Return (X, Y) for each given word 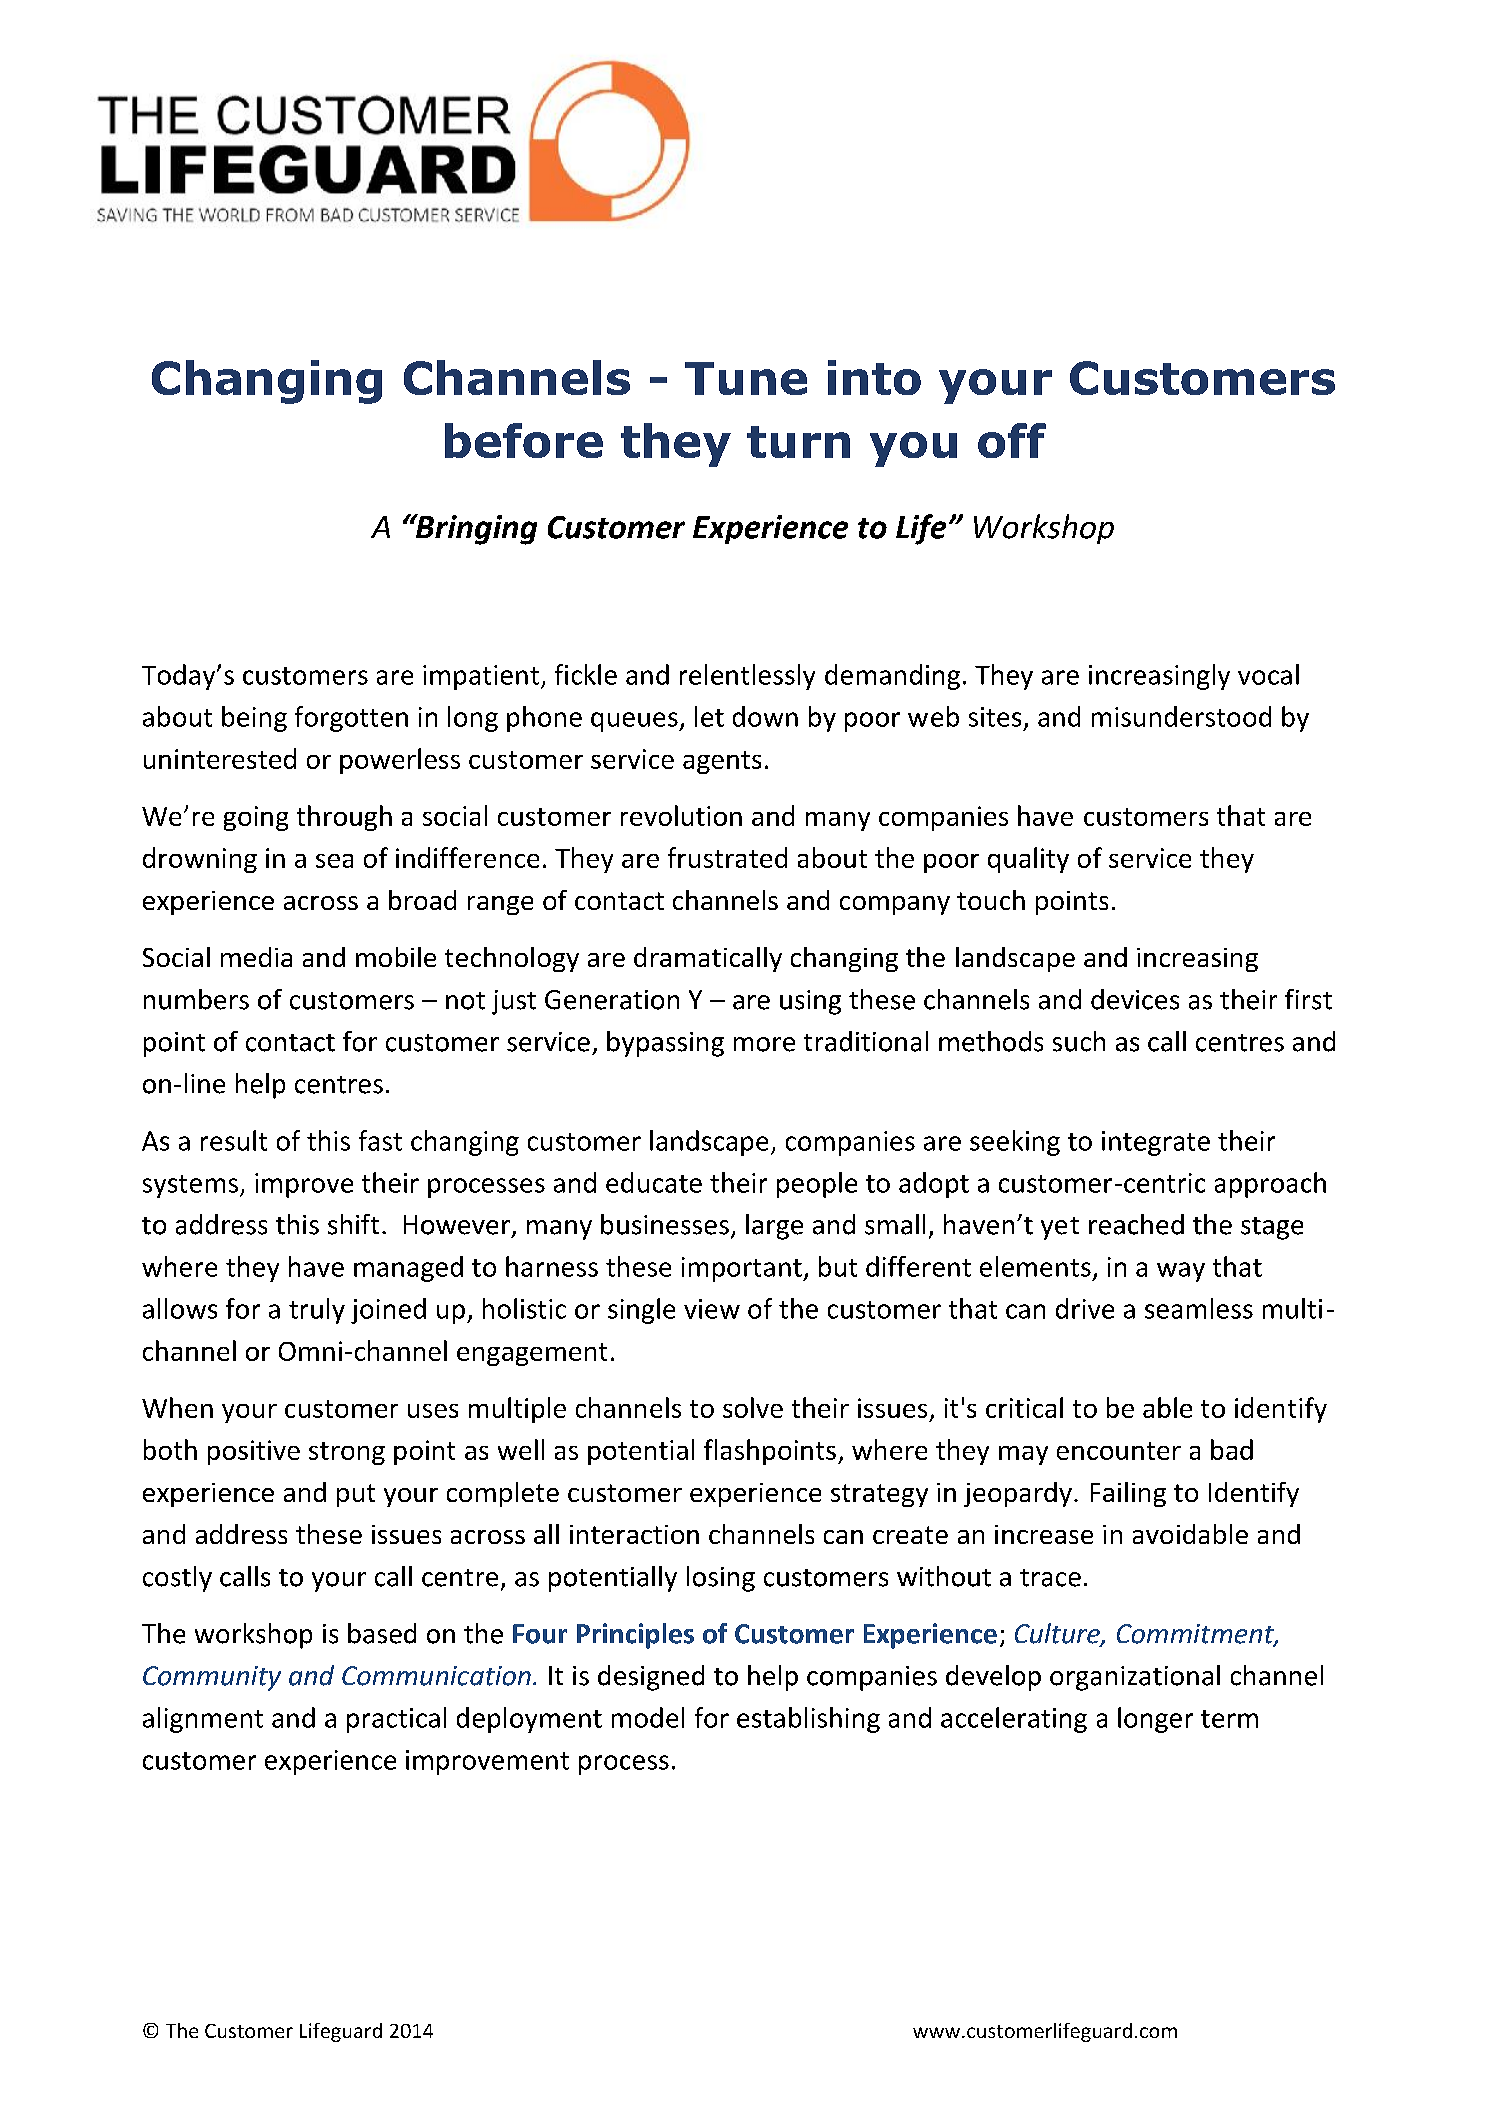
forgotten (351, 719)
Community (212, 1678)
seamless (1199, 1308)
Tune (746, 378)
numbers (196, 999)
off (1012, 440)
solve (753, 1407)
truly (317, 1311)
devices (1135, 999)
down (765, 716)
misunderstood (1181, 716)
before (524, 440)
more (764, 1044)
